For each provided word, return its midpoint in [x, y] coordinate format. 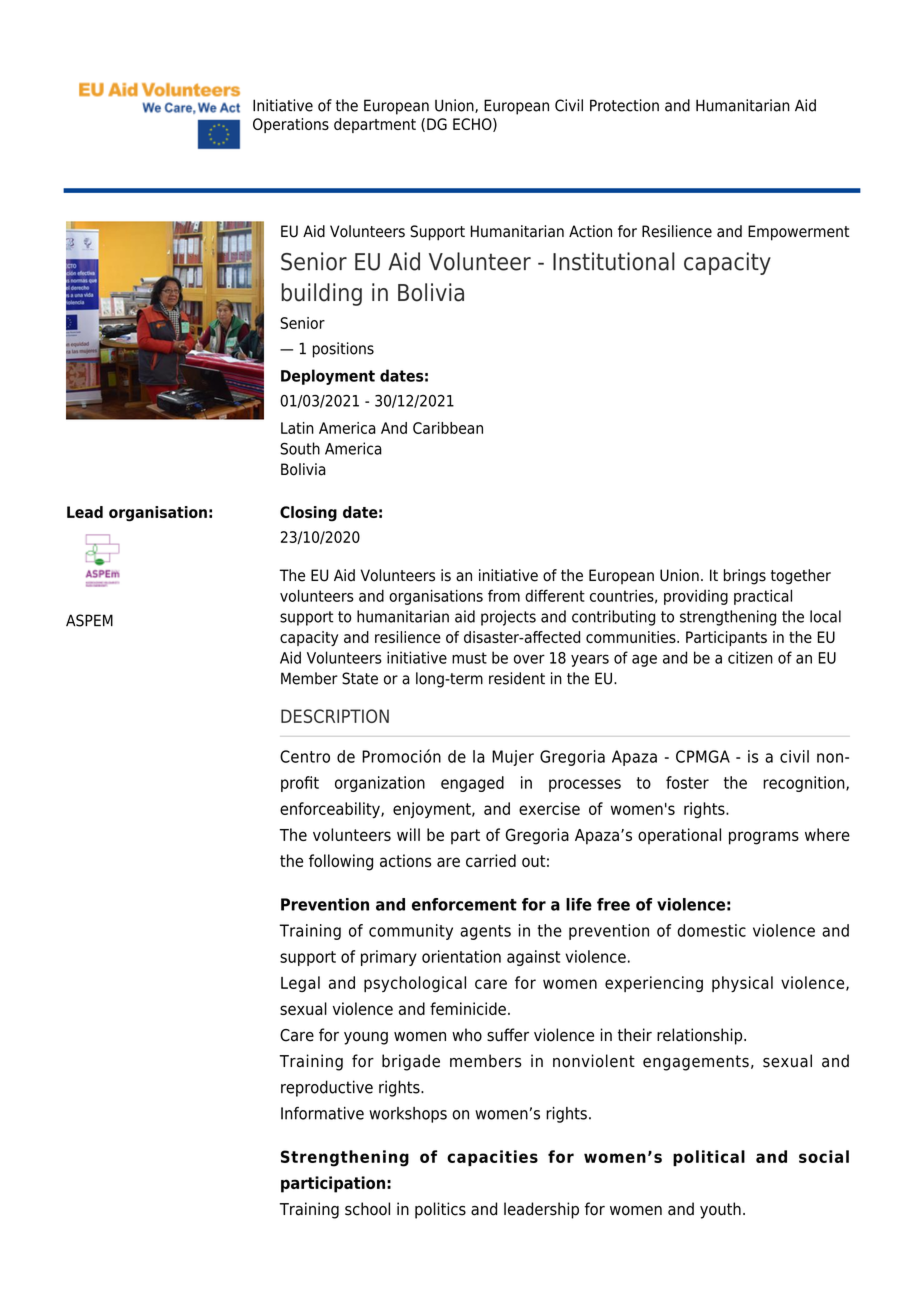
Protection [624, 105]
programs [764, 838]
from [504, 595]
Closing [308, 514]
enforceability [331, 810]
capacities [492, 1158]
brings [745, 577]
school [367, 1209]
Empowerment [798, 233]
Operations [291, 125]
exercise [549, 808]
